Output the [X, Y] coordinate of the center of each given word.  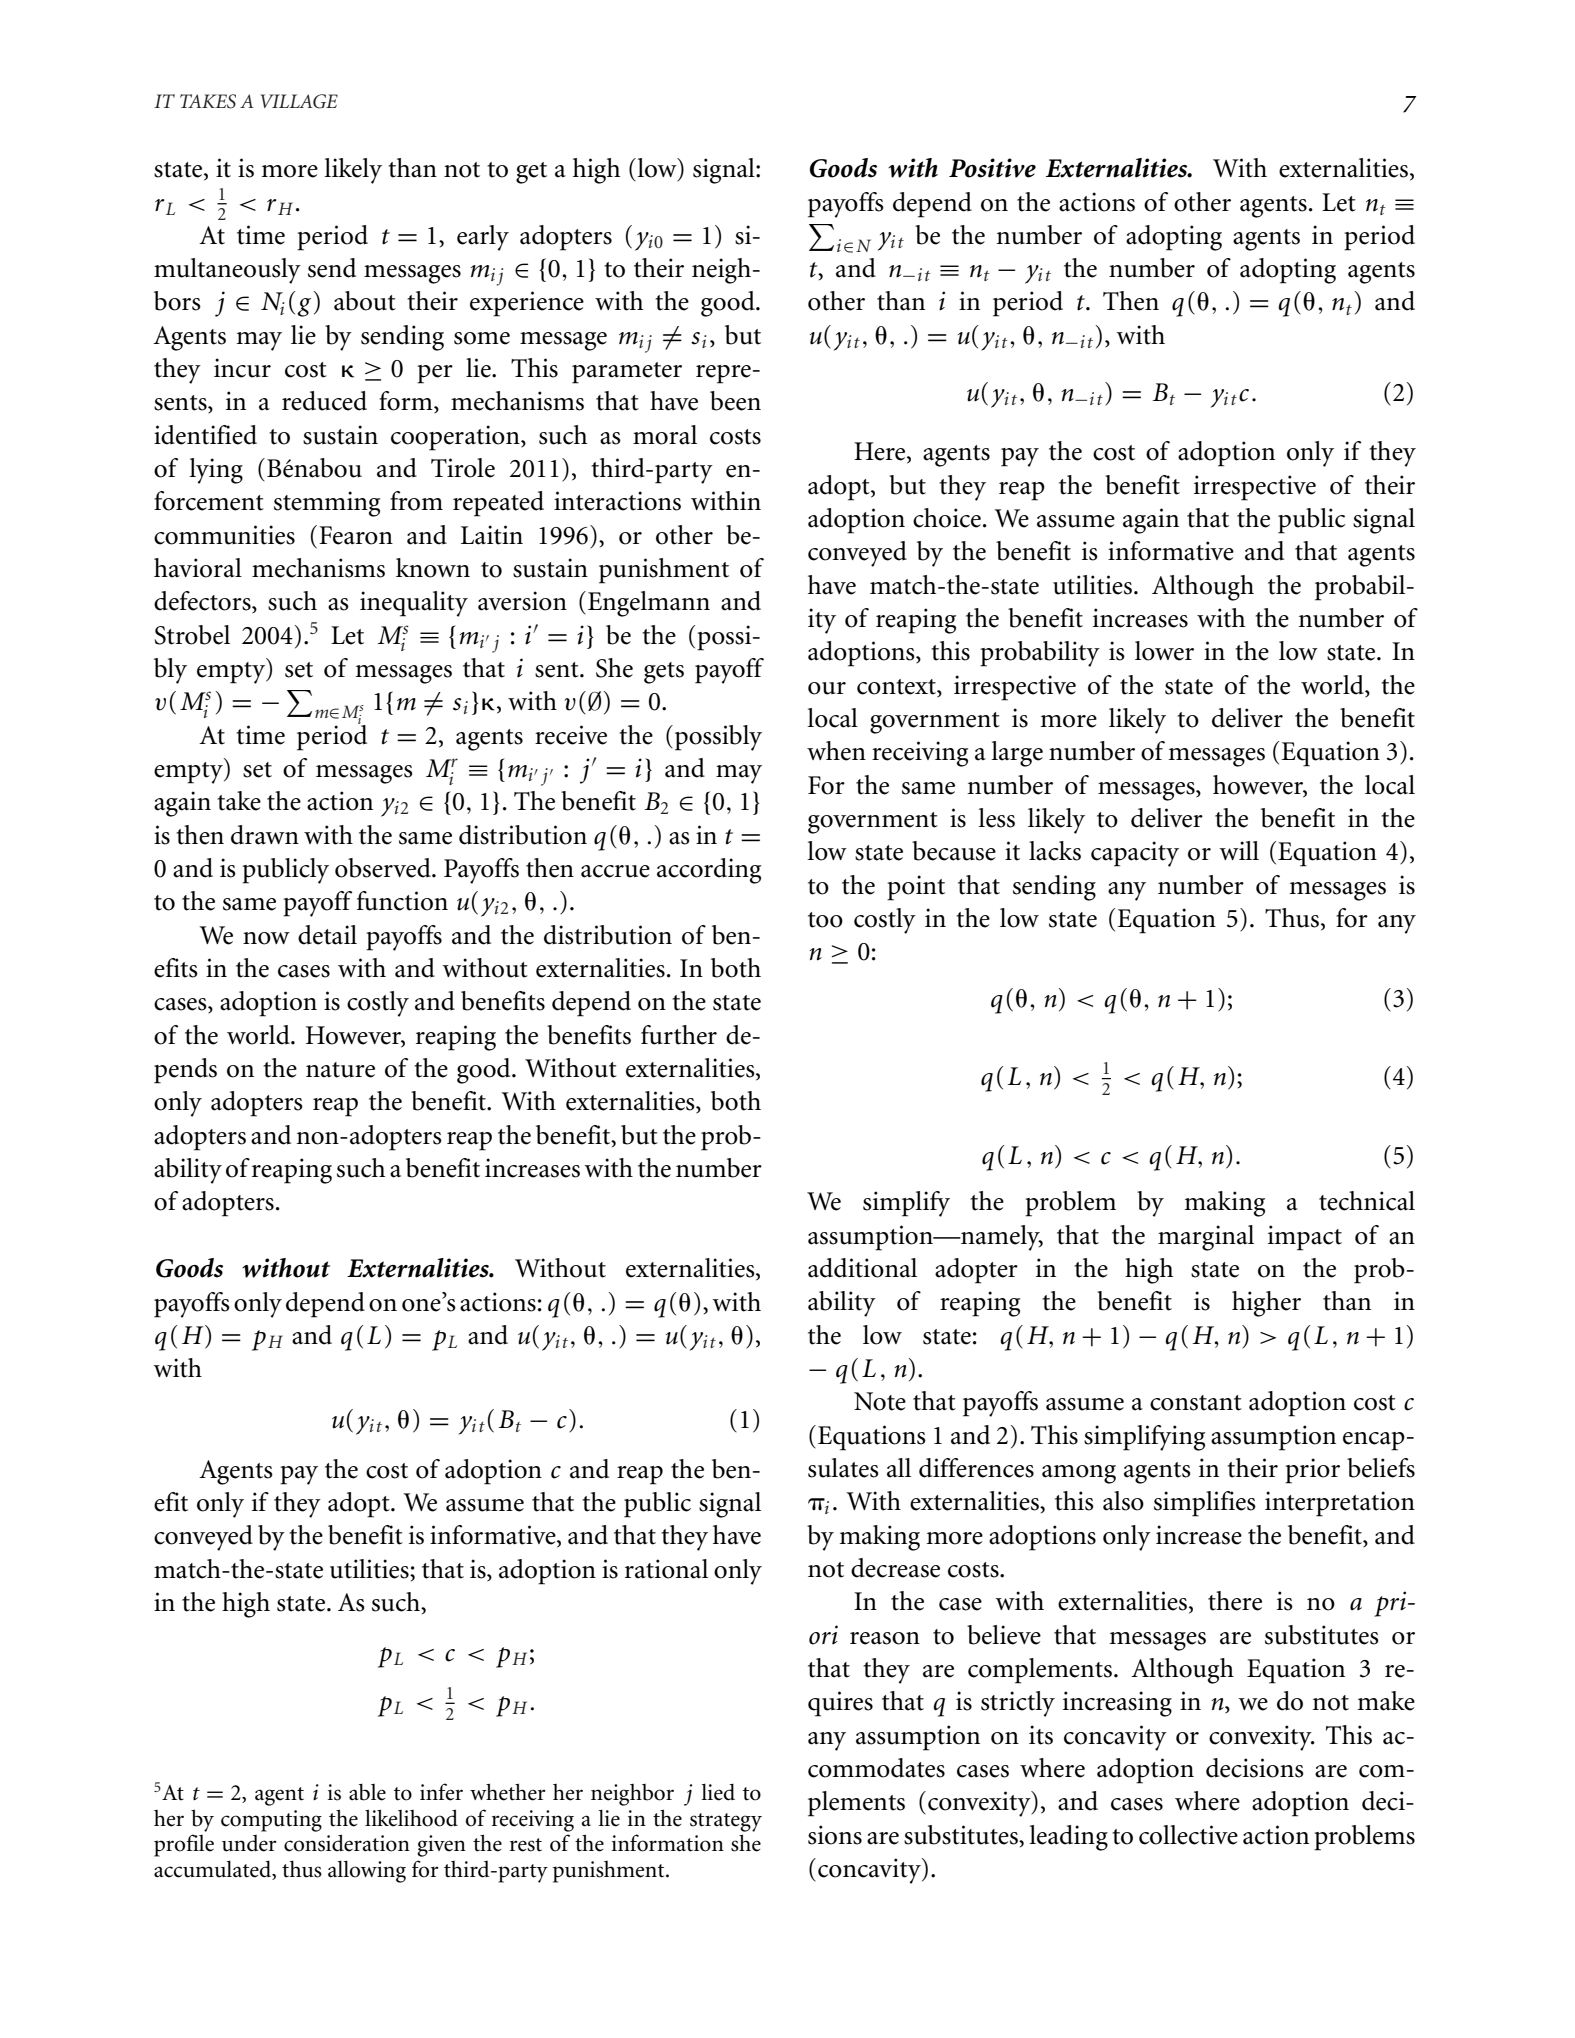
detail [327, 935]
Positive [992, 168]
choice [947, 518]
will [1239, 850]
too [825, 920]
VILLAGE [299, 101]
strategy [726, 1822]
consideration [347, 1843]
